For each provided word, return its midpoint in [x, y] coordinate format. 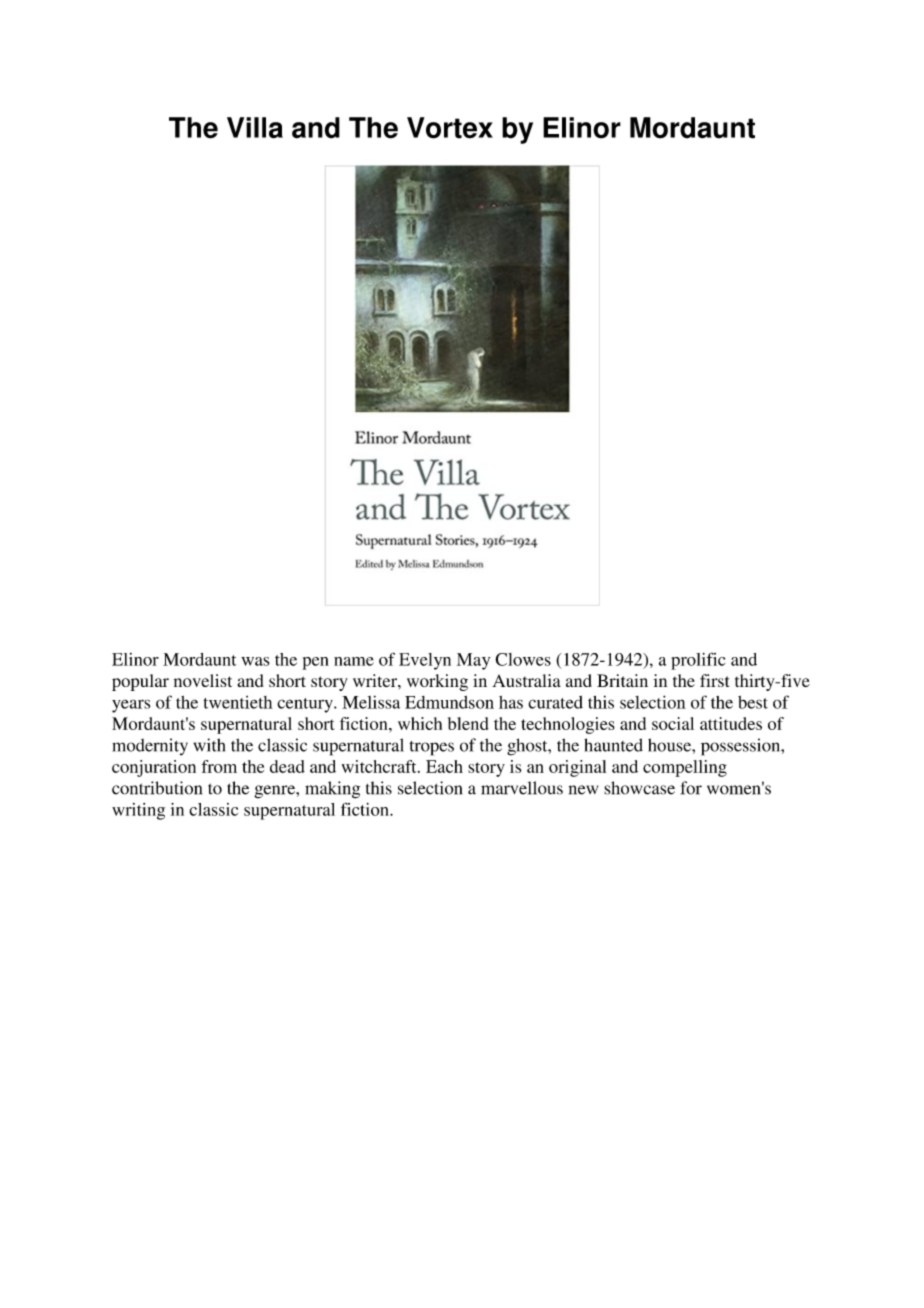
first [714, 680]
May [474, 661]
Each [444, 766]
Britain [622, 680]
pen [316, 663]
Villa [255, 128]
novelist [203, 680]
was [255, 661]
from [219, 766]
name [354, 661]
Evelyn [425, 661]
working [437, 682]
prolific [698, 661]
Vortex [450, 128]
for [691, 788]
